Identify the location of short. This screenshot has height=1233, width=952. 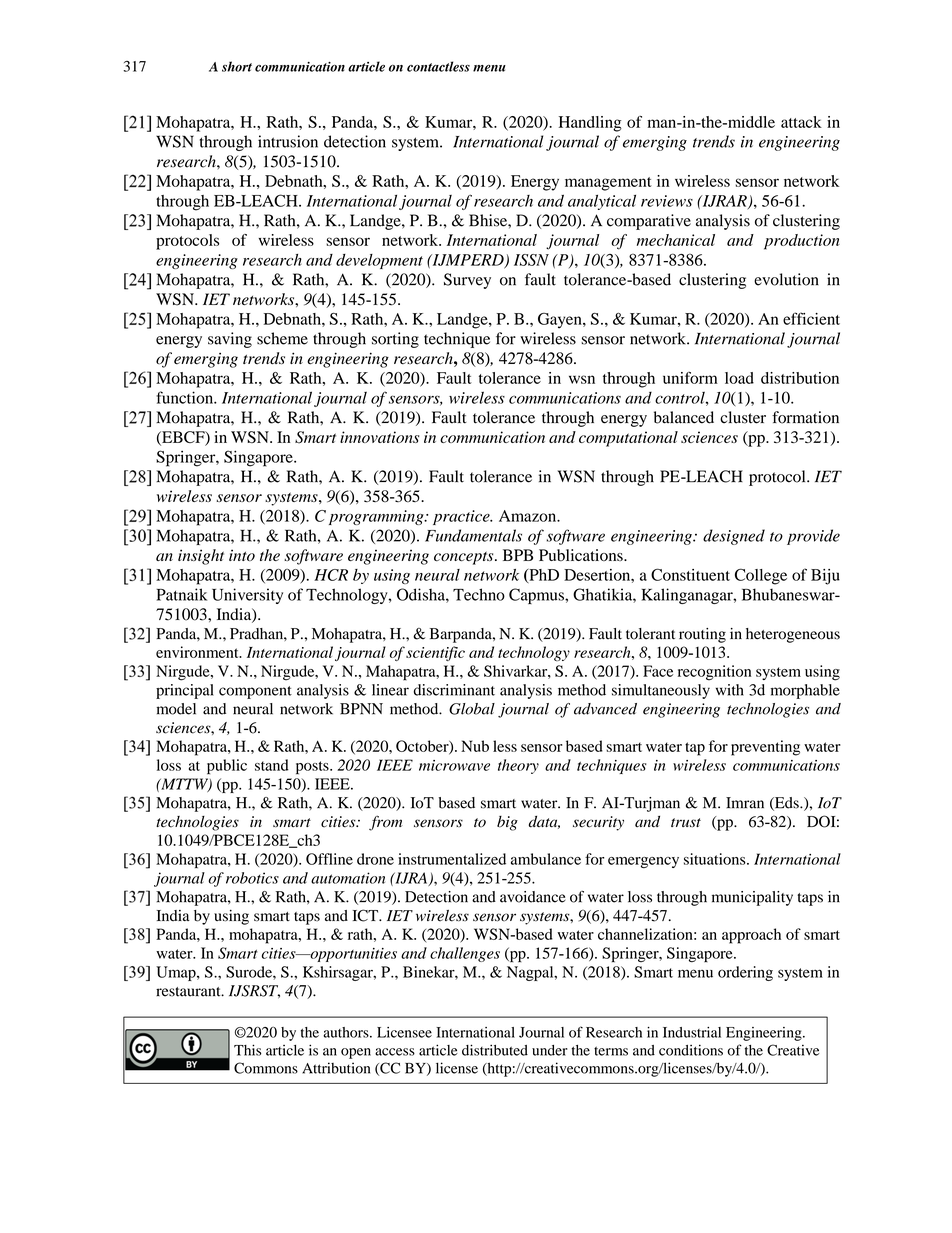
(237, 66).
